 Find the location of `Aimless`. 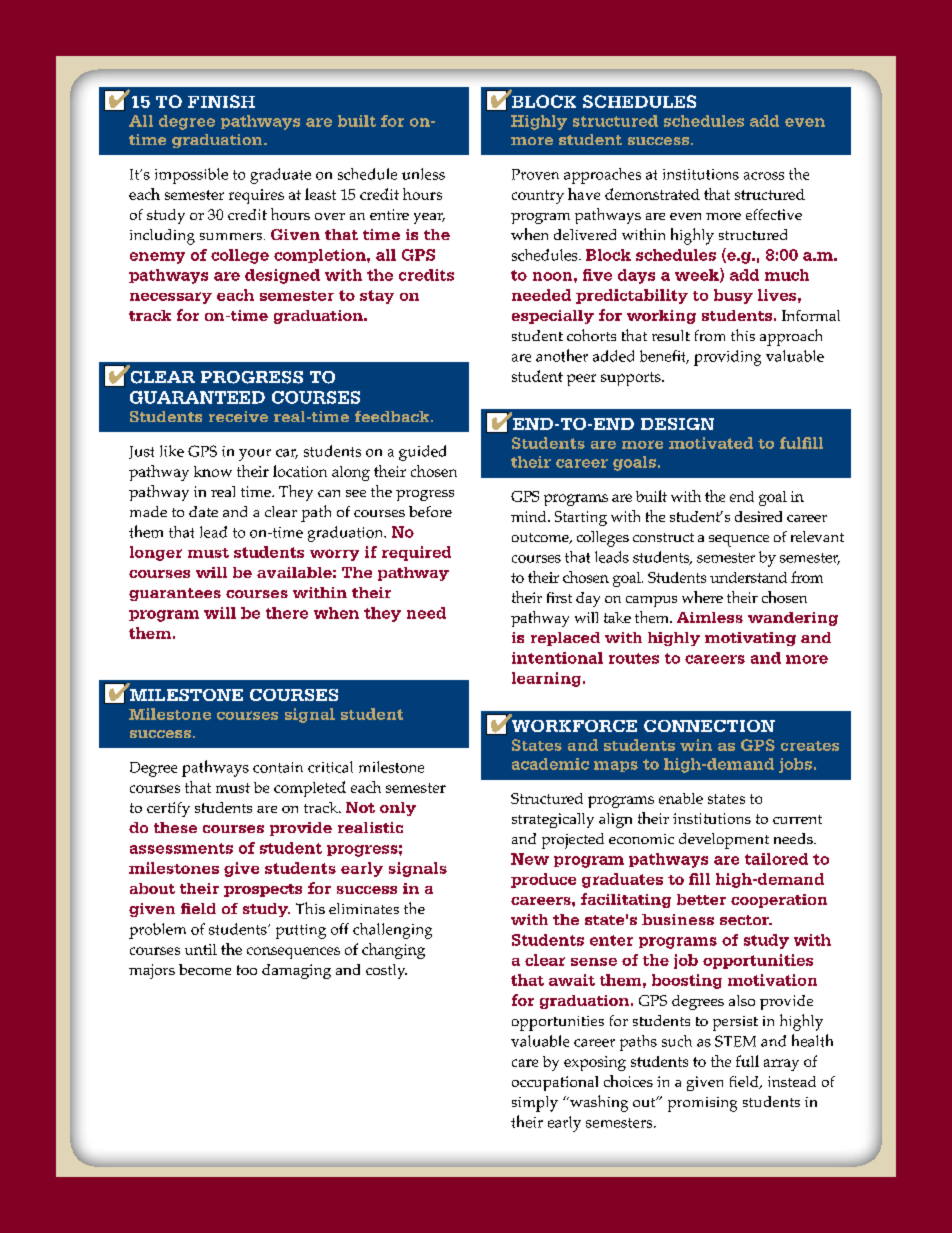

Aimless is located at coordinates (710, 617).
